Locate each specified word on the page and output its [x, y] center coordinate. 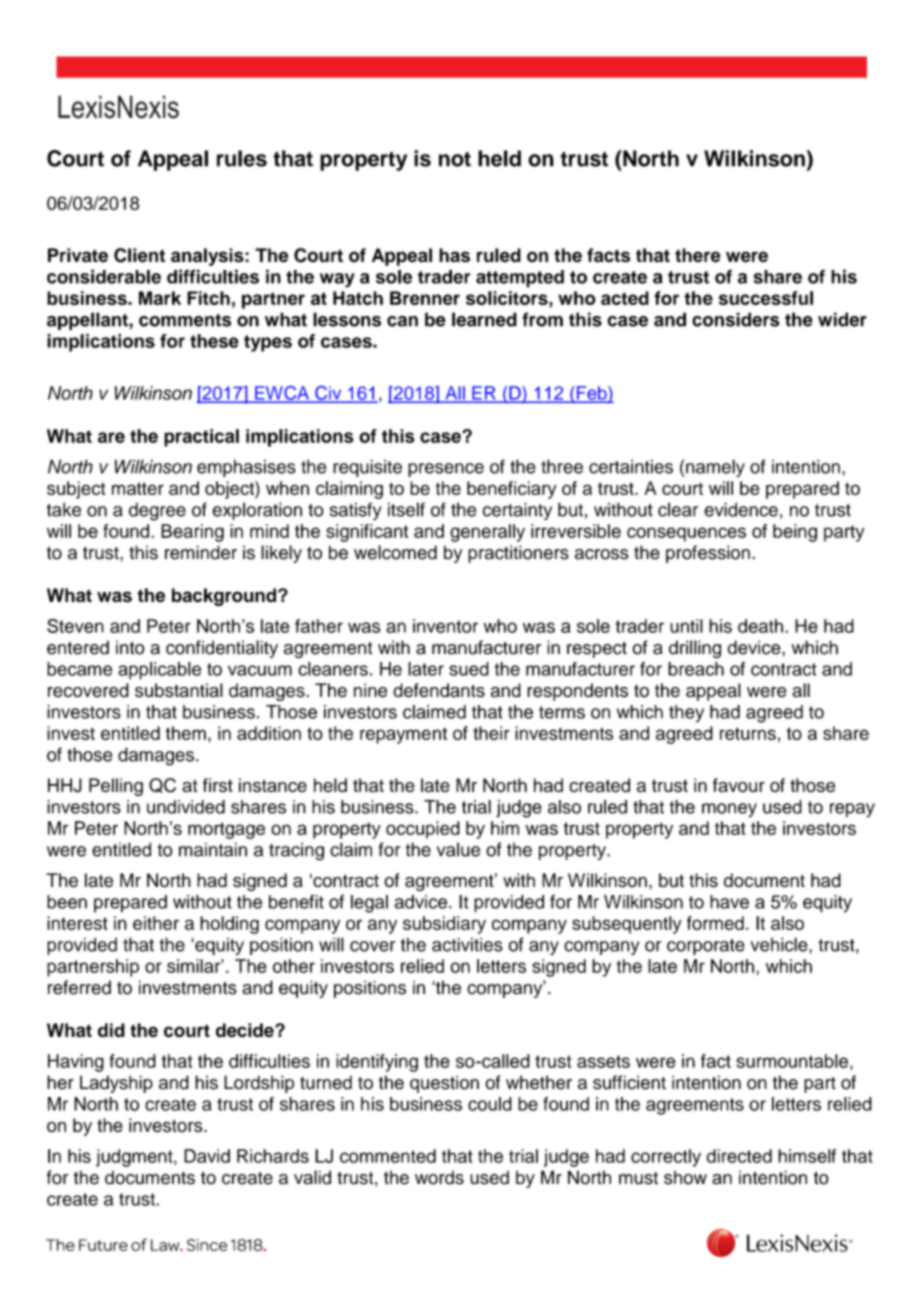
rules [242, 158]
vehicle [780, 944]
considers [736, 319]
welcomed [395, 552]
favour [739, 785]
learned [484, 319]
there [698, 255]
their [491, 733]
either [156, 923]
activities [467, 944]
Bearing [192, 533]
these [214, 341]
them [186, 733]
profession [708, 554]
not [455, 159]
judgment [135, 1158]
